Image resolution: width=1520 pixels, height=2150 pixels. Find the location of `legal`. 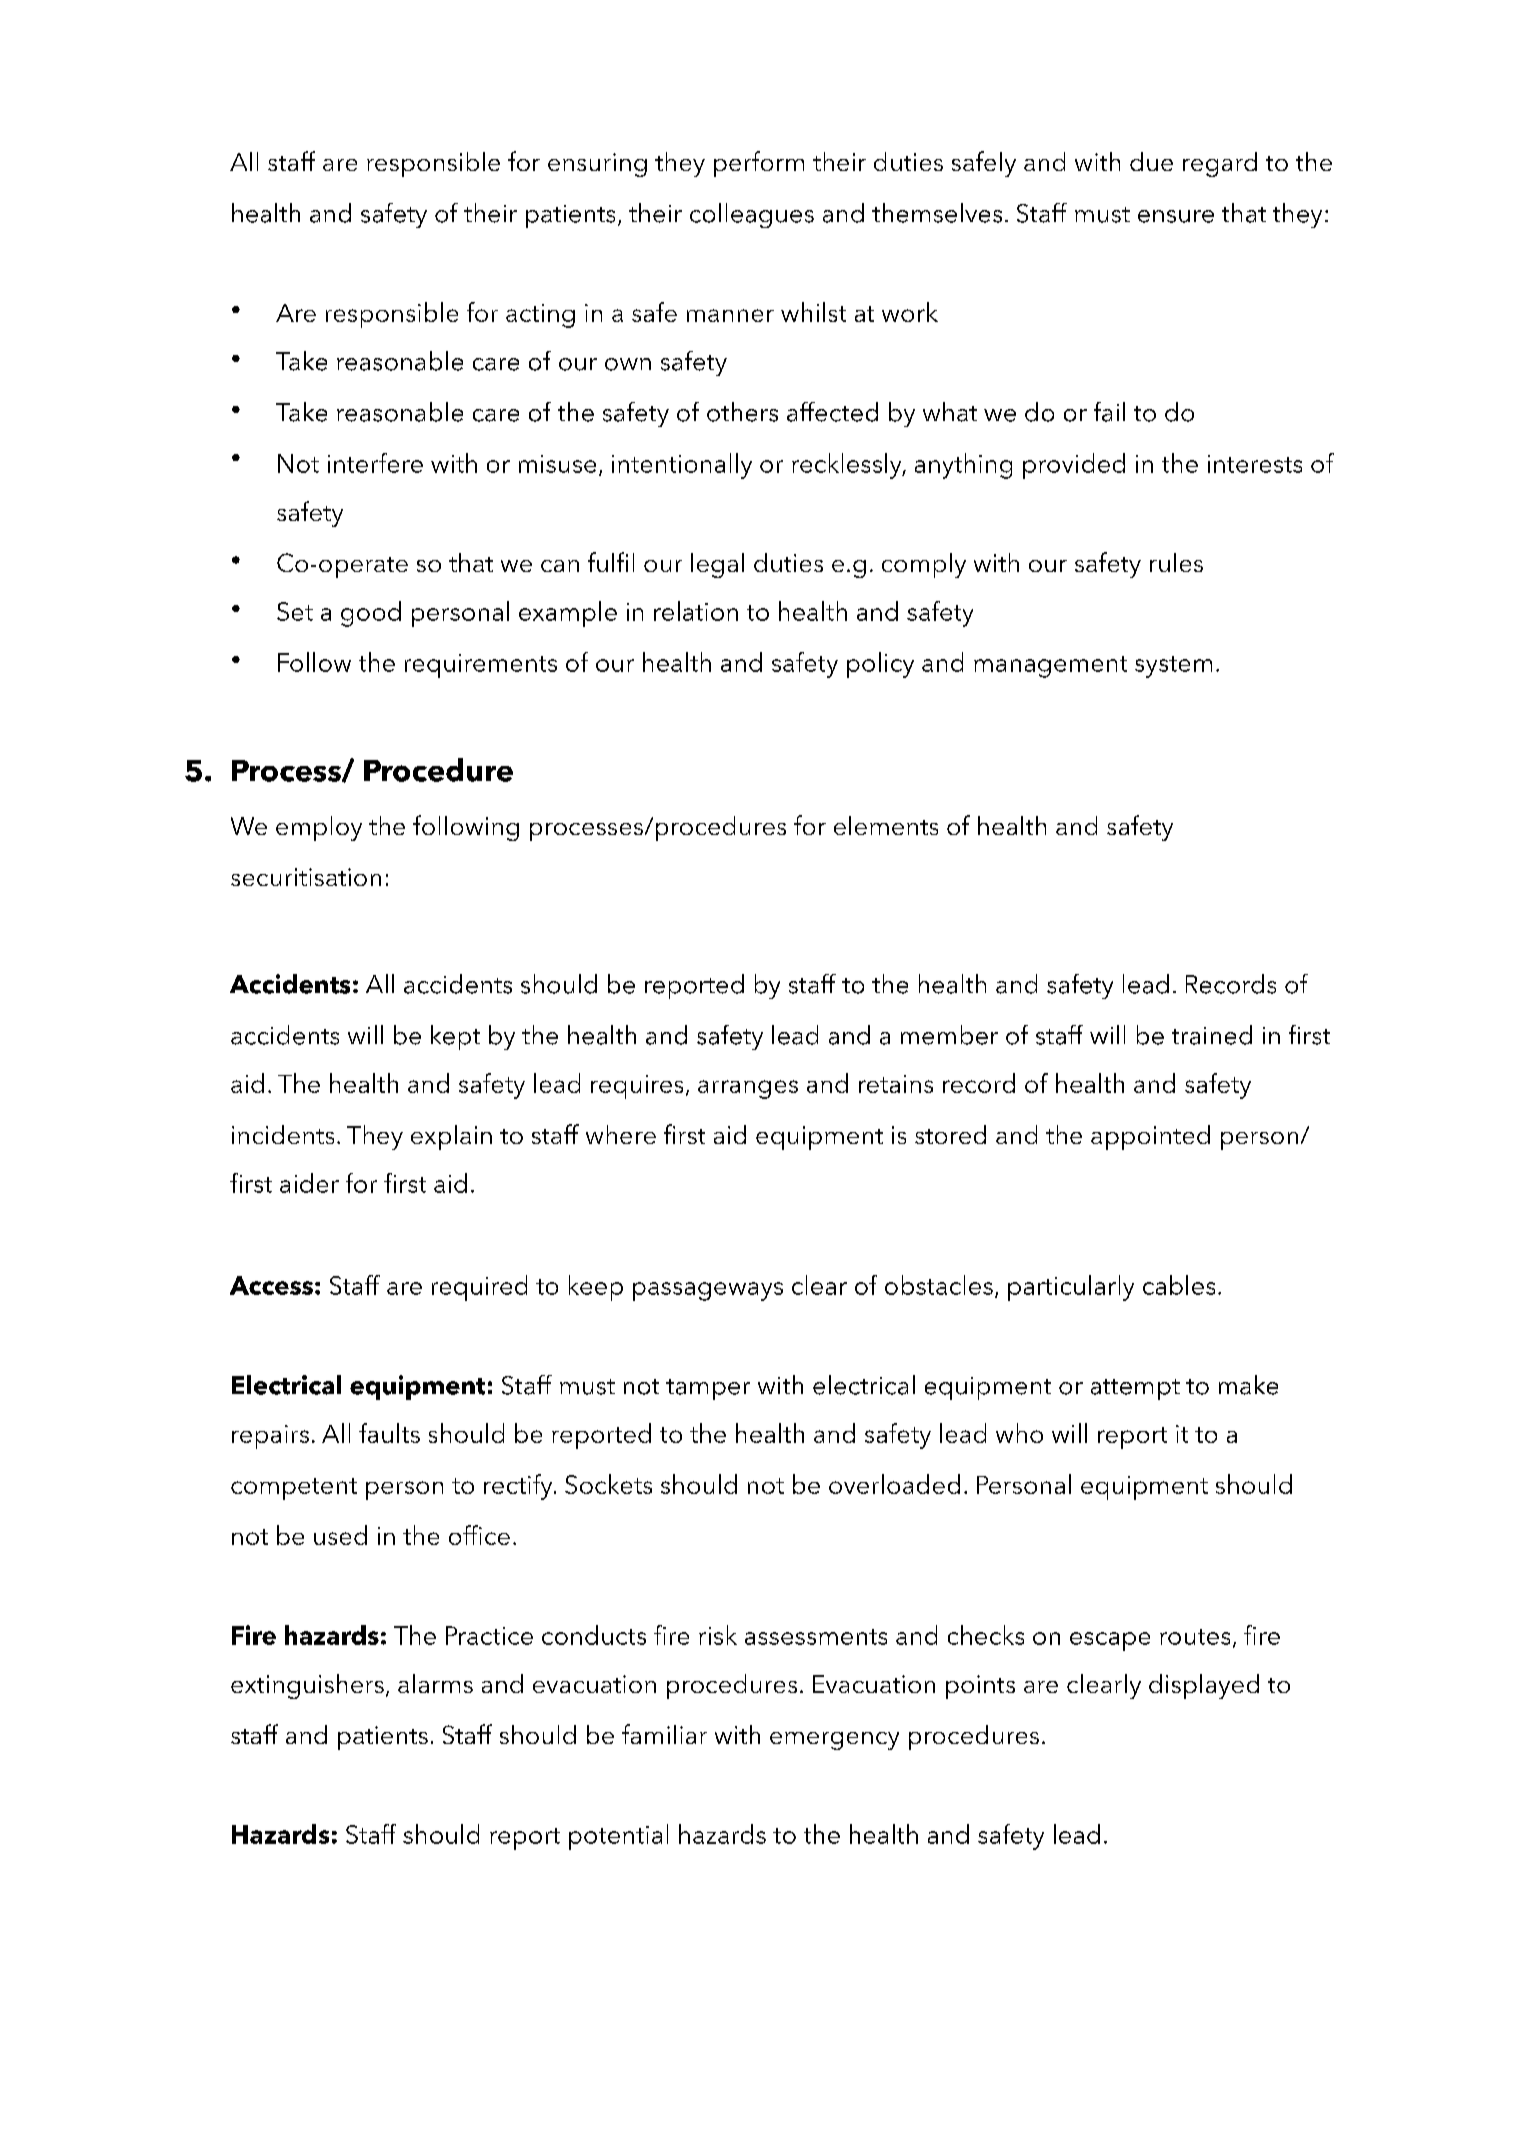

legal is located at coordinates (717, 565).
